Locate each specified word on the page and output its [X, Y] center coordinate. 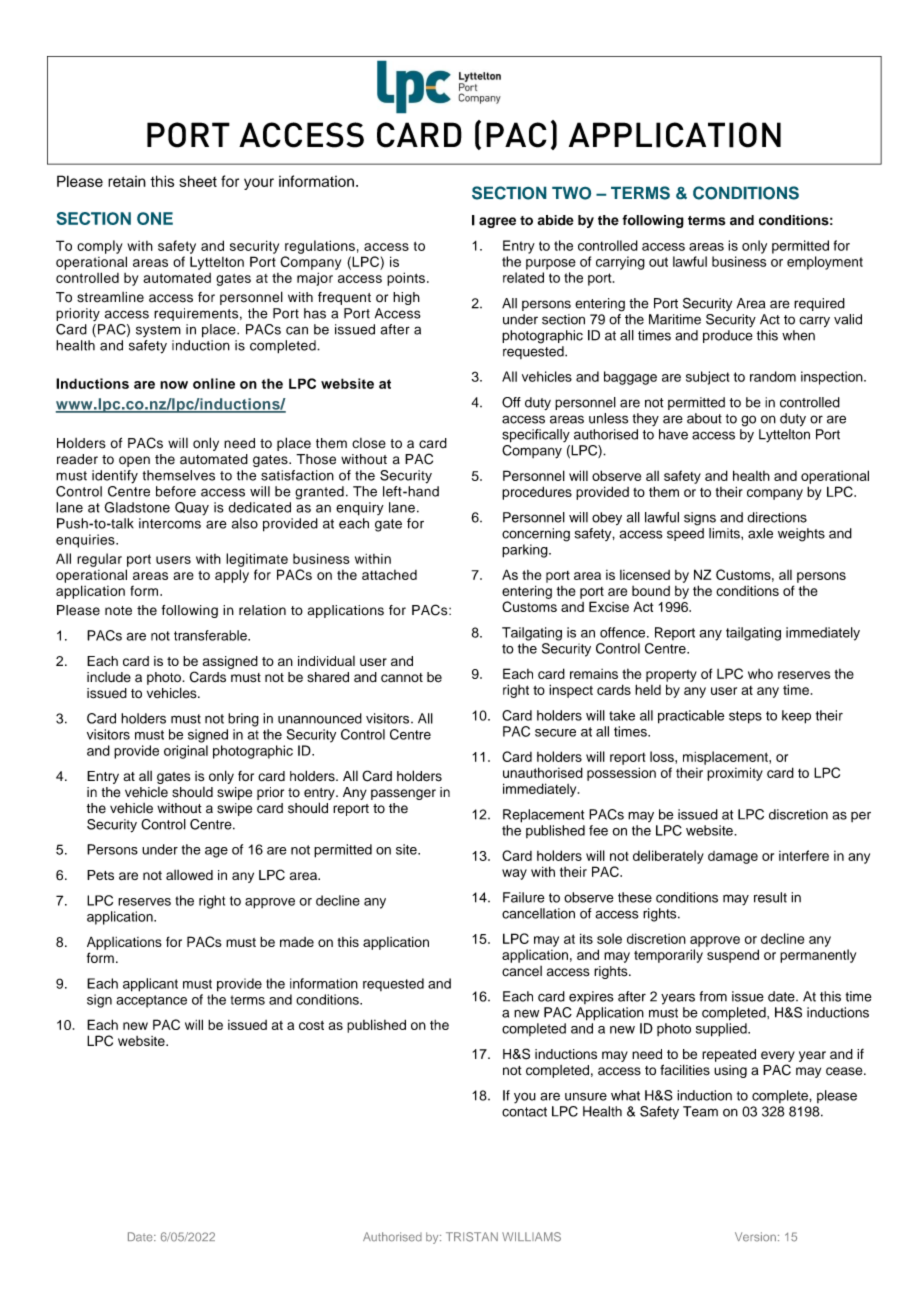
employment [825, 263]
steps [745, 717]
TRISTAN [472, 1237]
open [134, 461]
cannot [402, 678]
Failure [524, 897]
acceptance [151, 1001]
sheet [198, 181]
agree [497, 222]
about [704, 418]
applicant [150, 985]
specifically [536, 436]
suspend [733, 956]
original [186, 752]
